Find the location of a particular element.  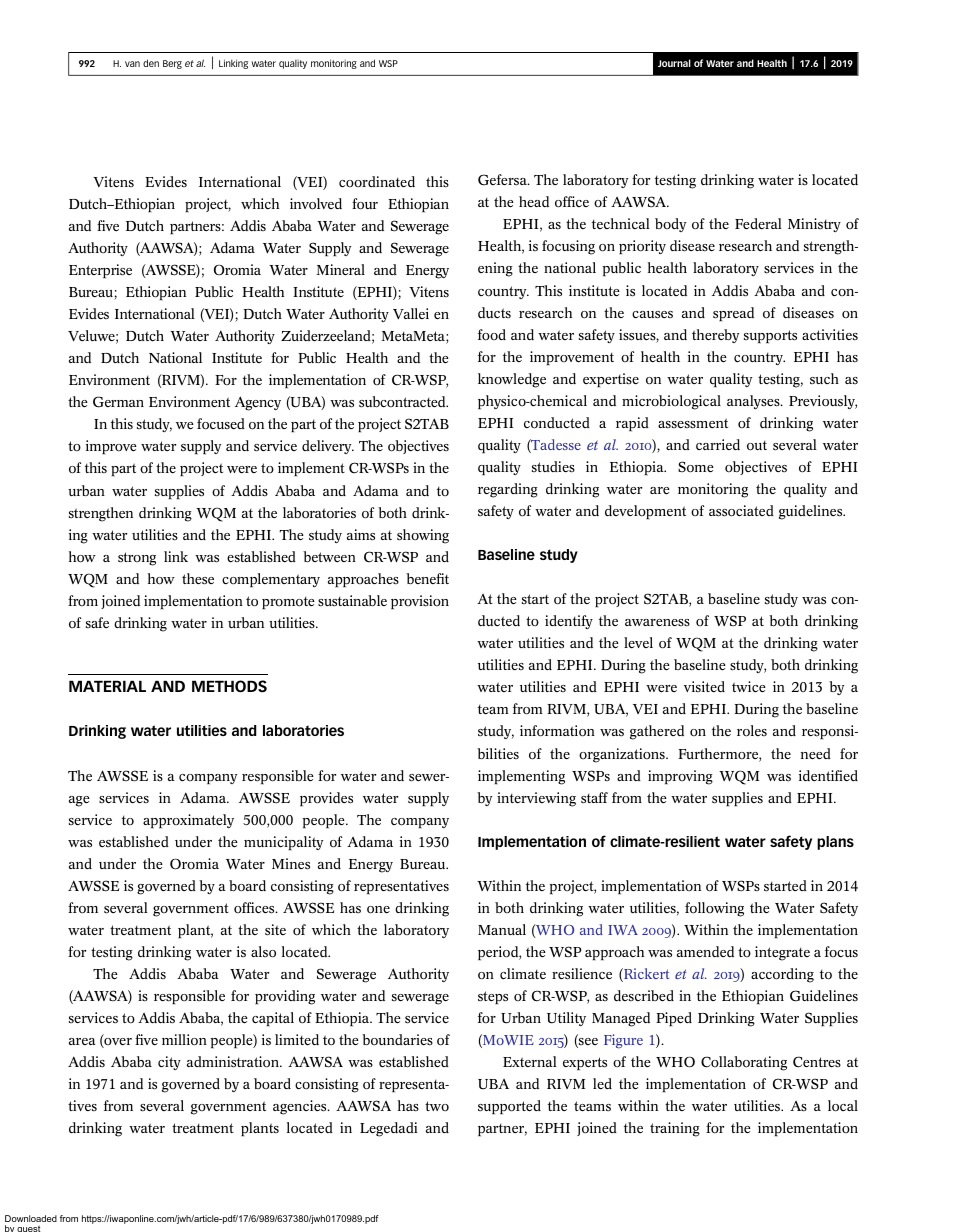

German is located at coordinates (118, 402).
